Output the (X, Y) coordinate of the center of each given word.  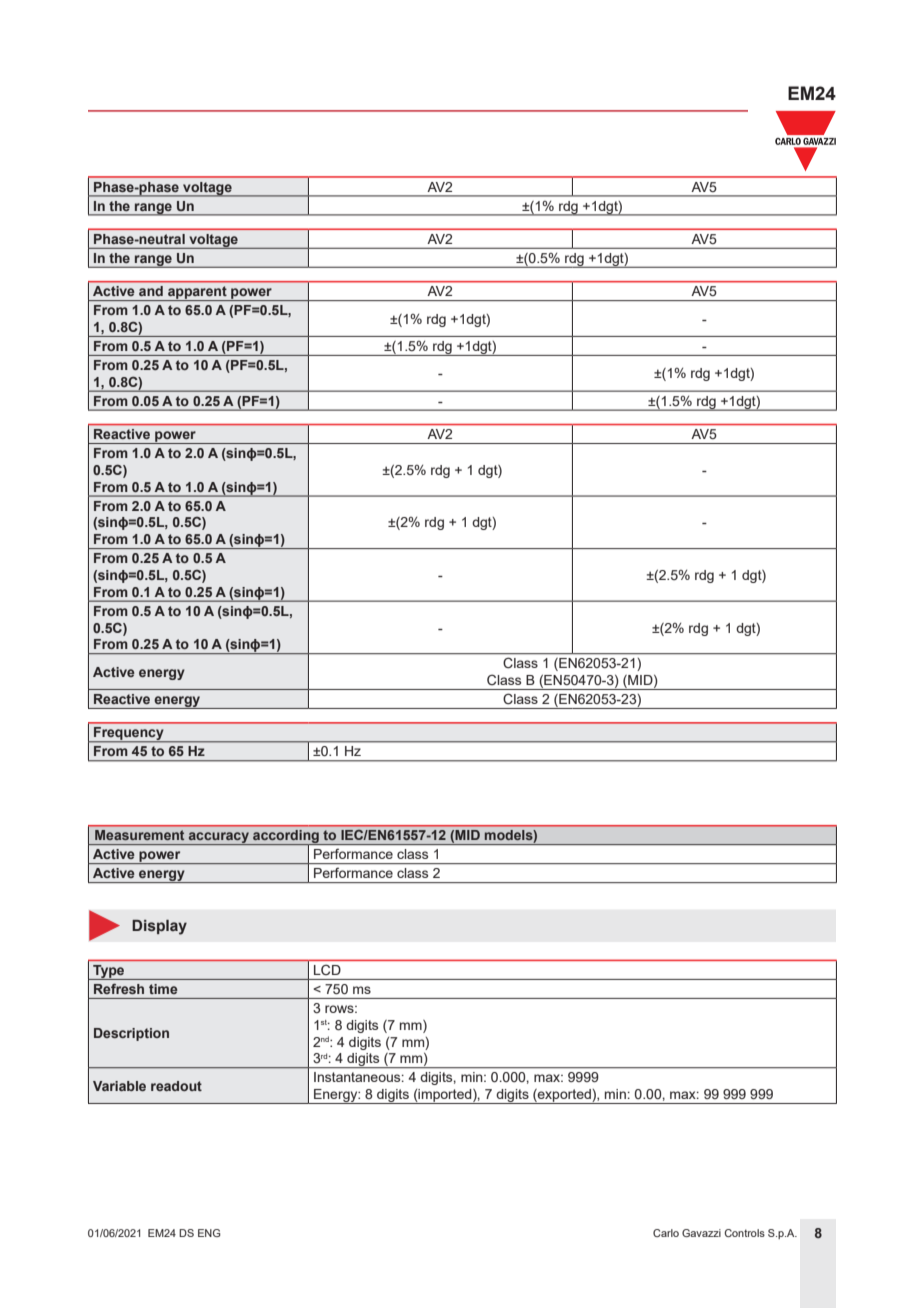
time (163, 989)
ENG (209, 1233)
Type (109, 972)
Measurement (139, 835)
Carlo (666, 1233)
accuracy (219, 838)
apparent (197, 293)
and (151, 291)
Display (159, 927)
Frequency (129, 735)
